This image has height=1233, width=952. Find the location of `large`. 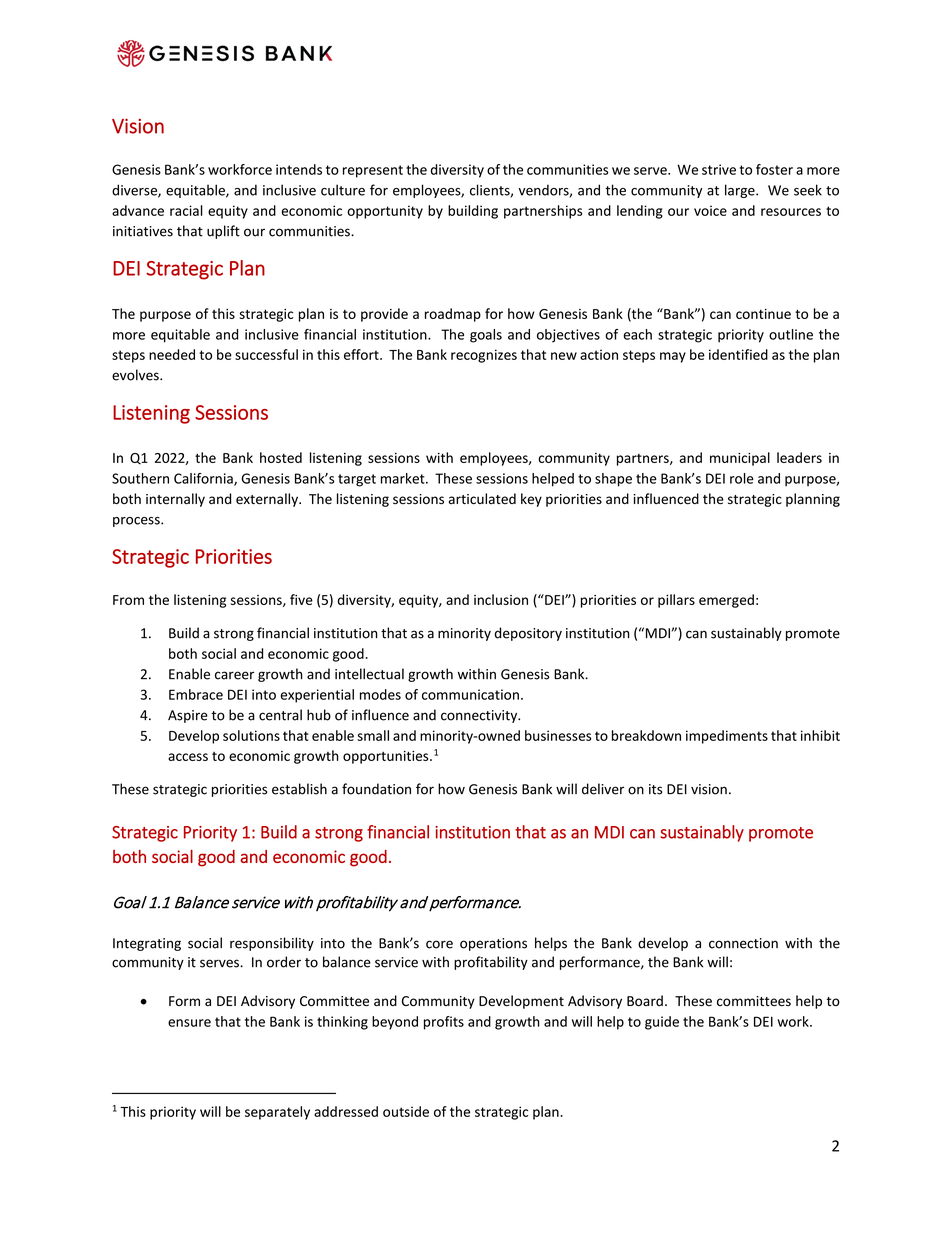

large is located at coordinates (741, 191).
